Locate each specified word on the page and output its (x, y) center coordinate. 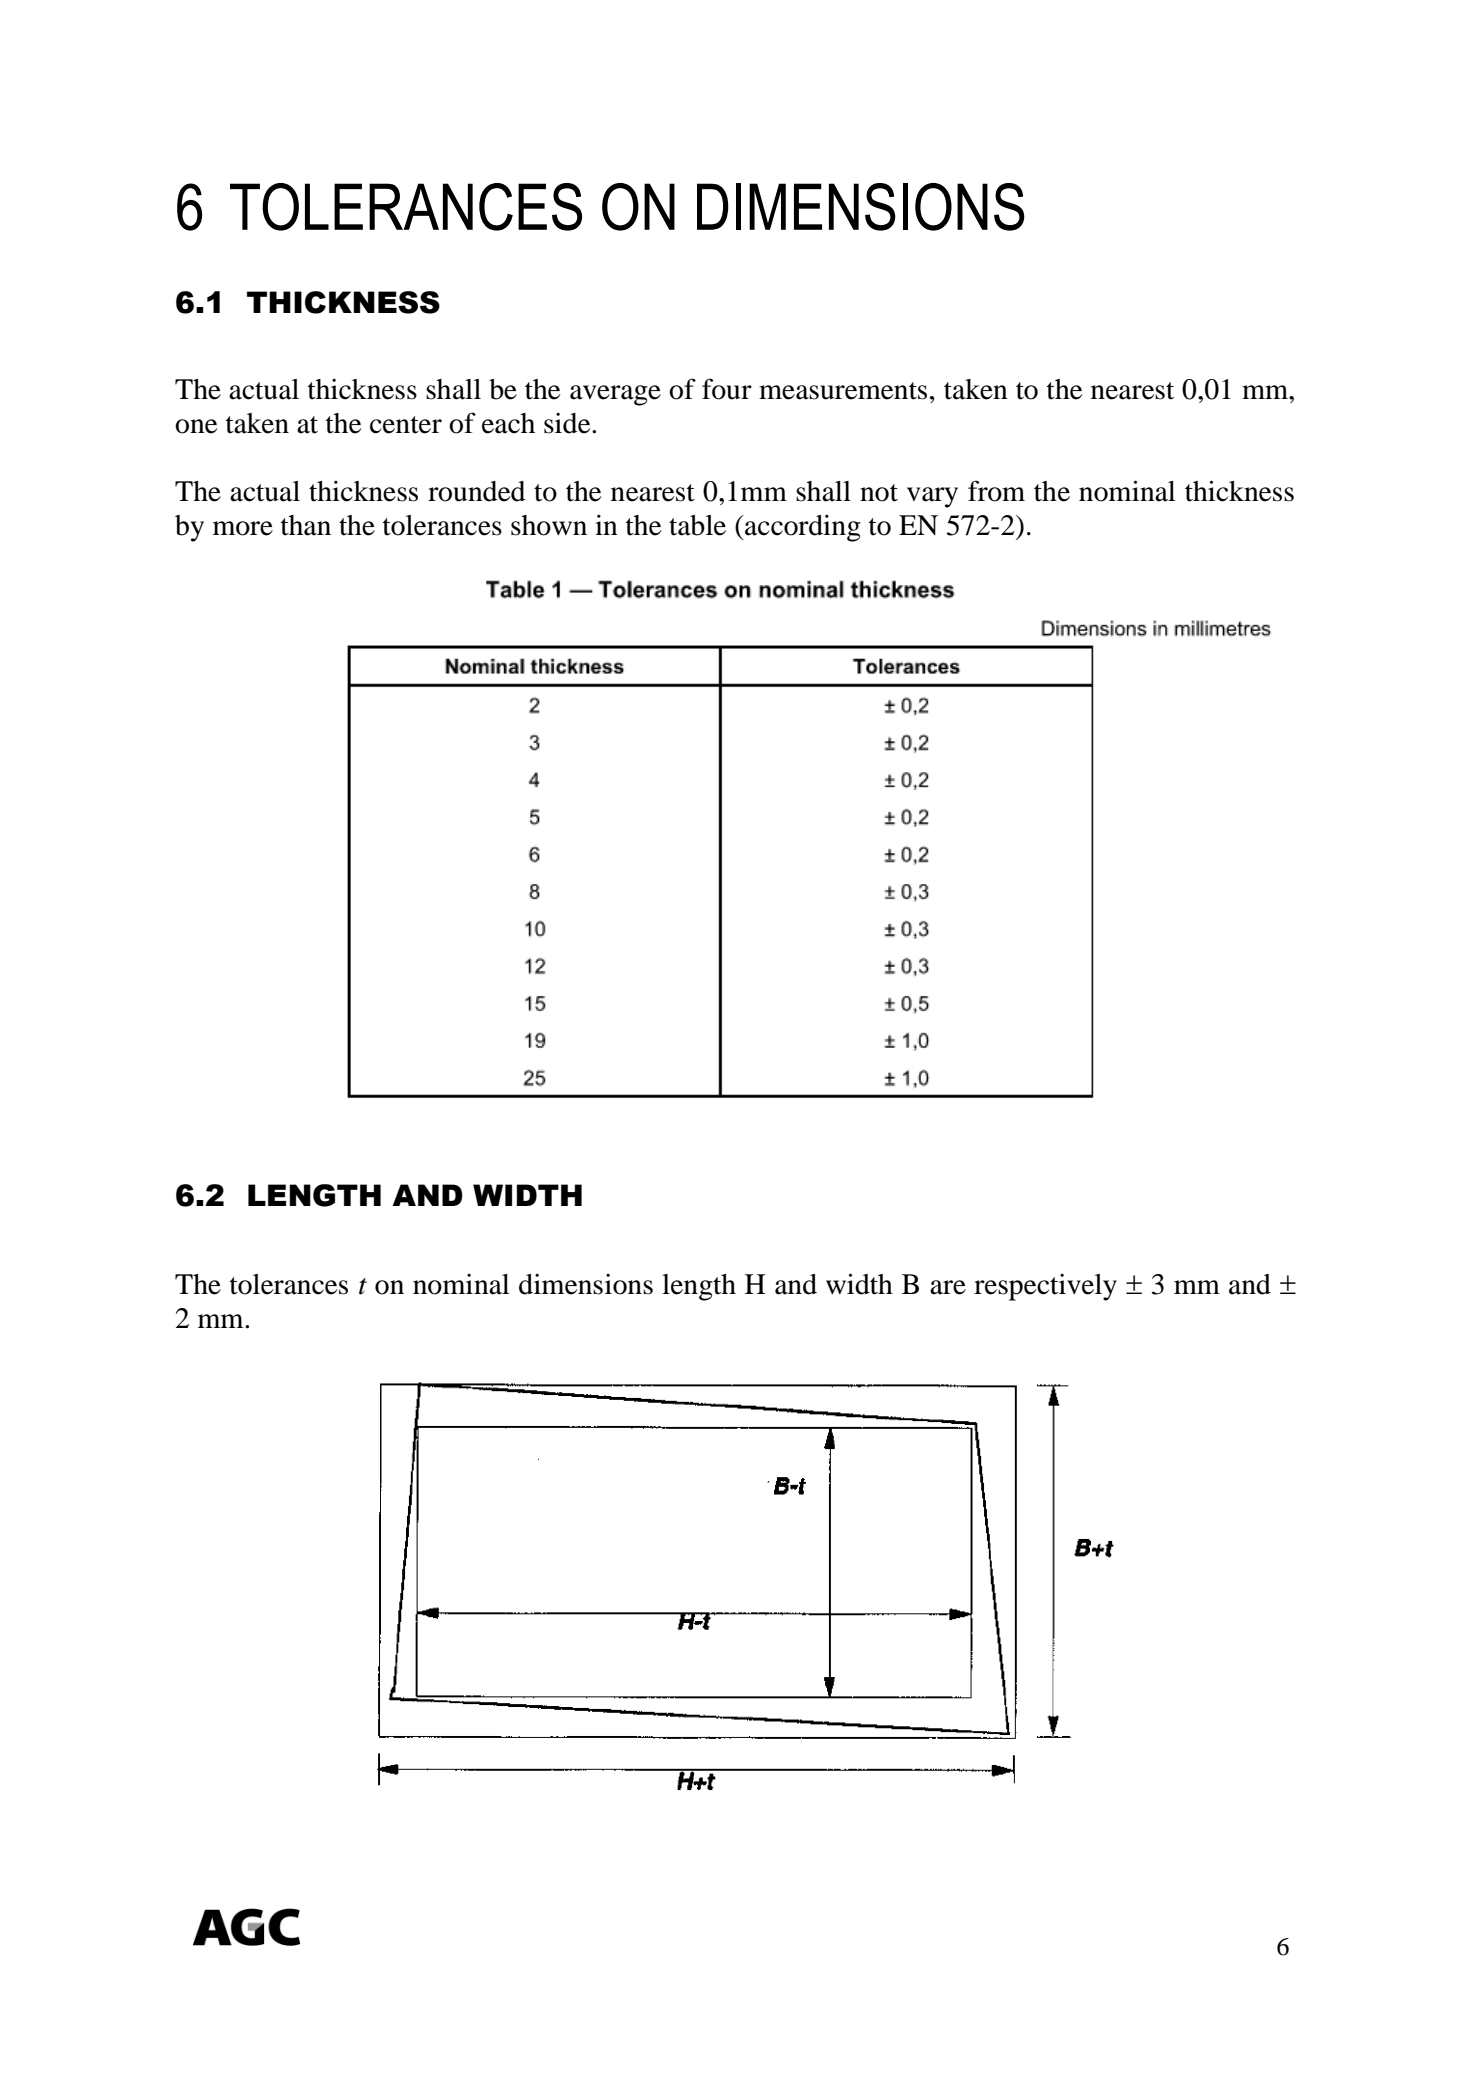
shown (549, 525)
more (243, 528)
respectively (1045, 1287)
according (802, 528)
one (196, 426)
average (615, 395)
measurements (843, 391)
